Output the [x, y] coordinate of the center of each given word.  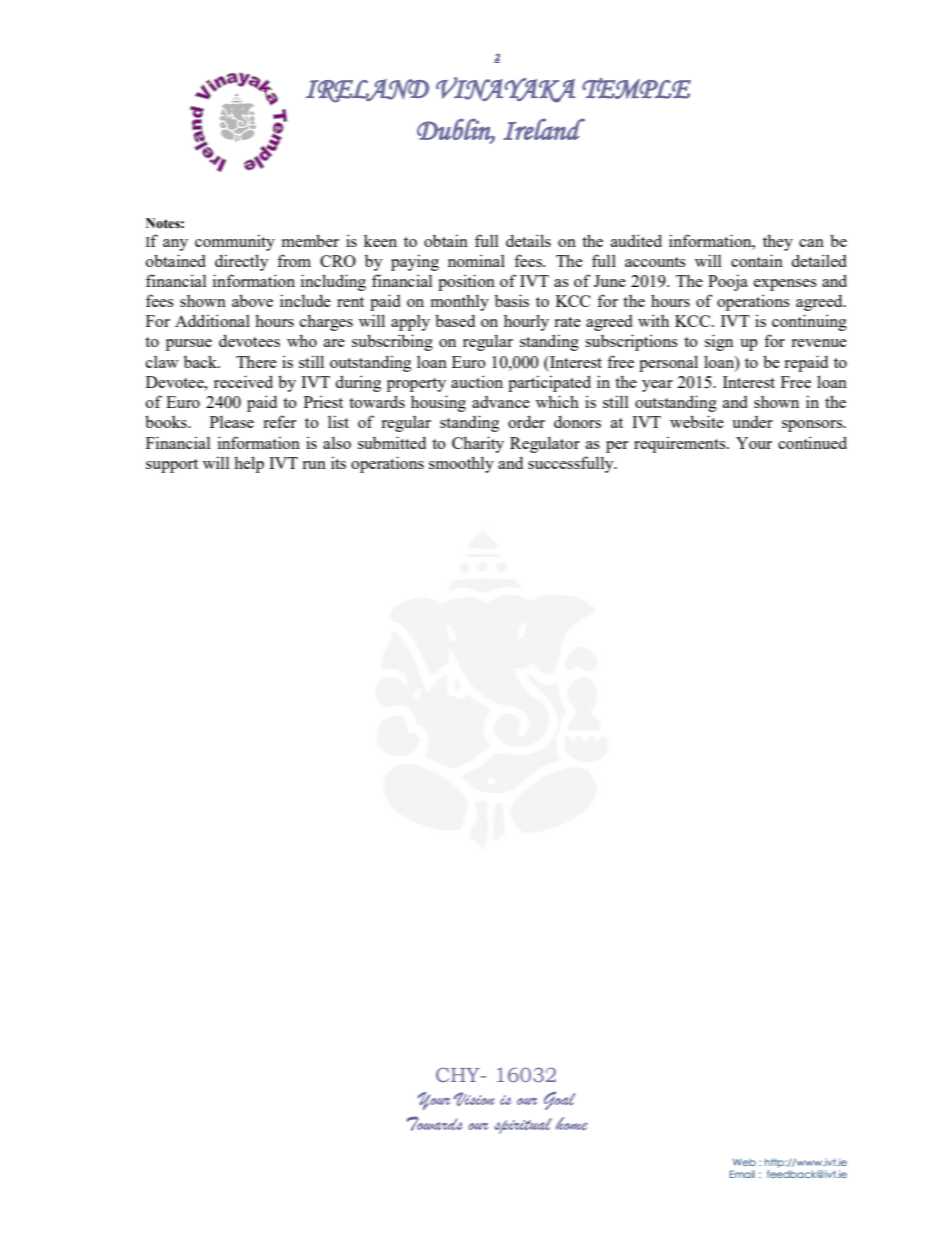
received [243, 381]
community [235, 242]
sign [719, 342]
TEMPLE [636, 88]
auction [477, 381]
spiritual [523, 1126]
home [572, 1123]
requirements [681, 444]
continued [812, 442]
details [528, 240]
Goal [559, 1100]
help [249, 464]
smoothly [461, 464]
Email [742, 1174]
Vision [474, 1099]
